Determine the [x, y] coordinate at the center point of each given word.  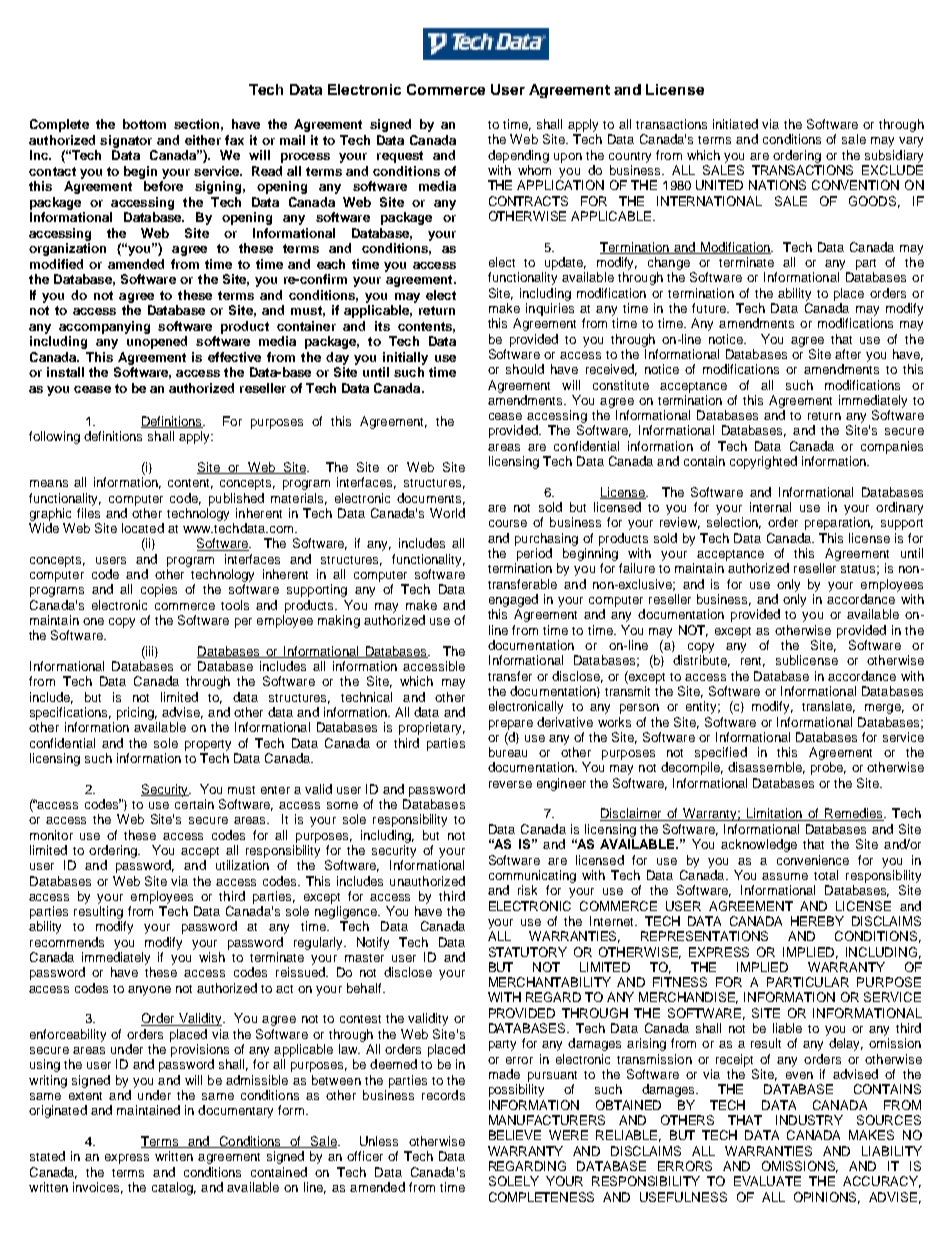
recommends [67, 942]
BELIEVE [515, 1135]
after [848, 354]
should [525, 369]
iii [150, 652]
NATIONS [777, 185]
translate [828, 707]
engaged [513, 600]
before [163, 186]
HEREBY [817, 921]
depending [518, 156]
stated [47, 1156]
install [65, 372]
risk [527, 890]
